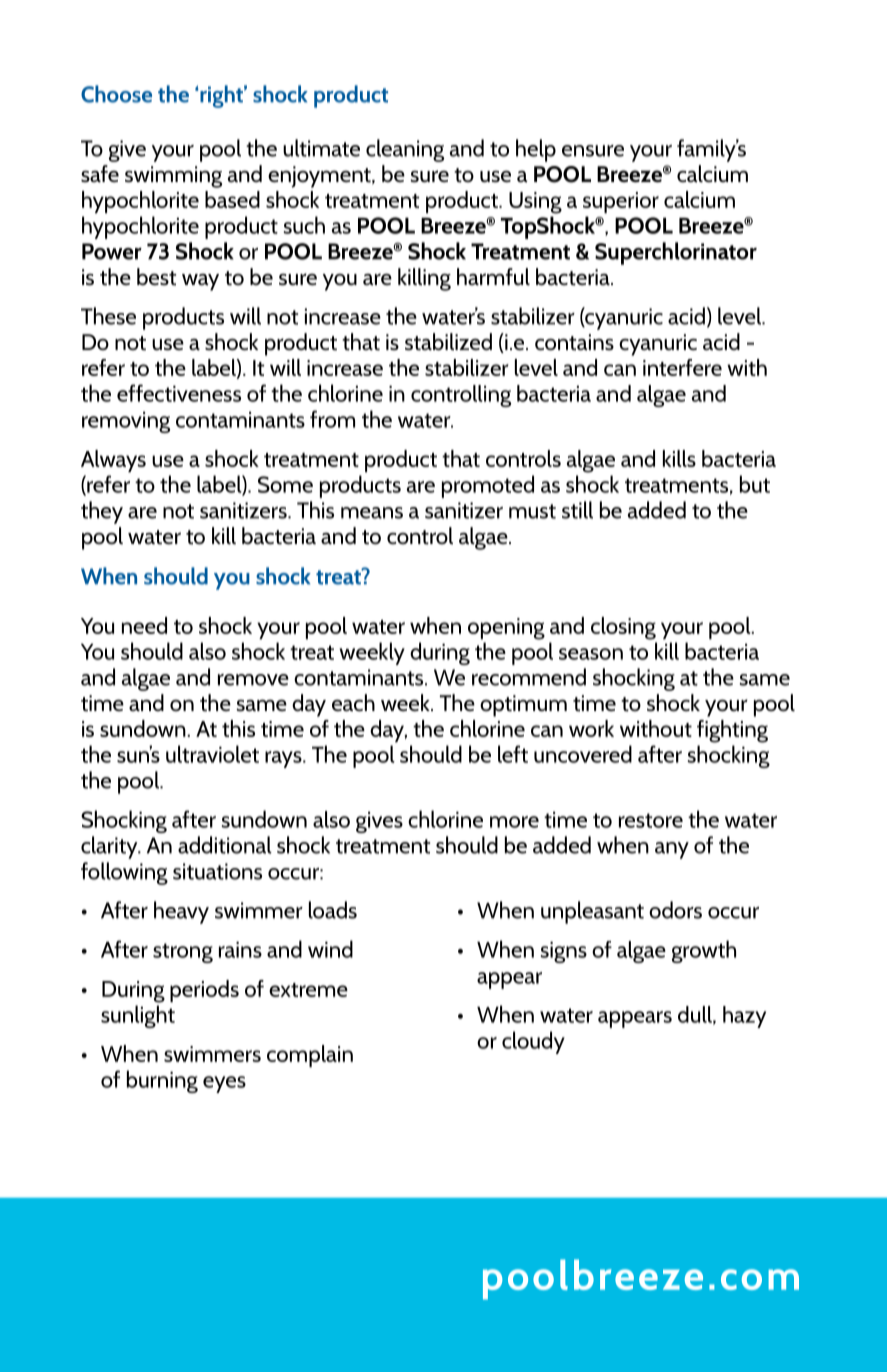 The image size is (887, 1372). What do you see at coordinates (621, 202) in the screenshot?
I see `superior` at bounding box center [621, 202].
